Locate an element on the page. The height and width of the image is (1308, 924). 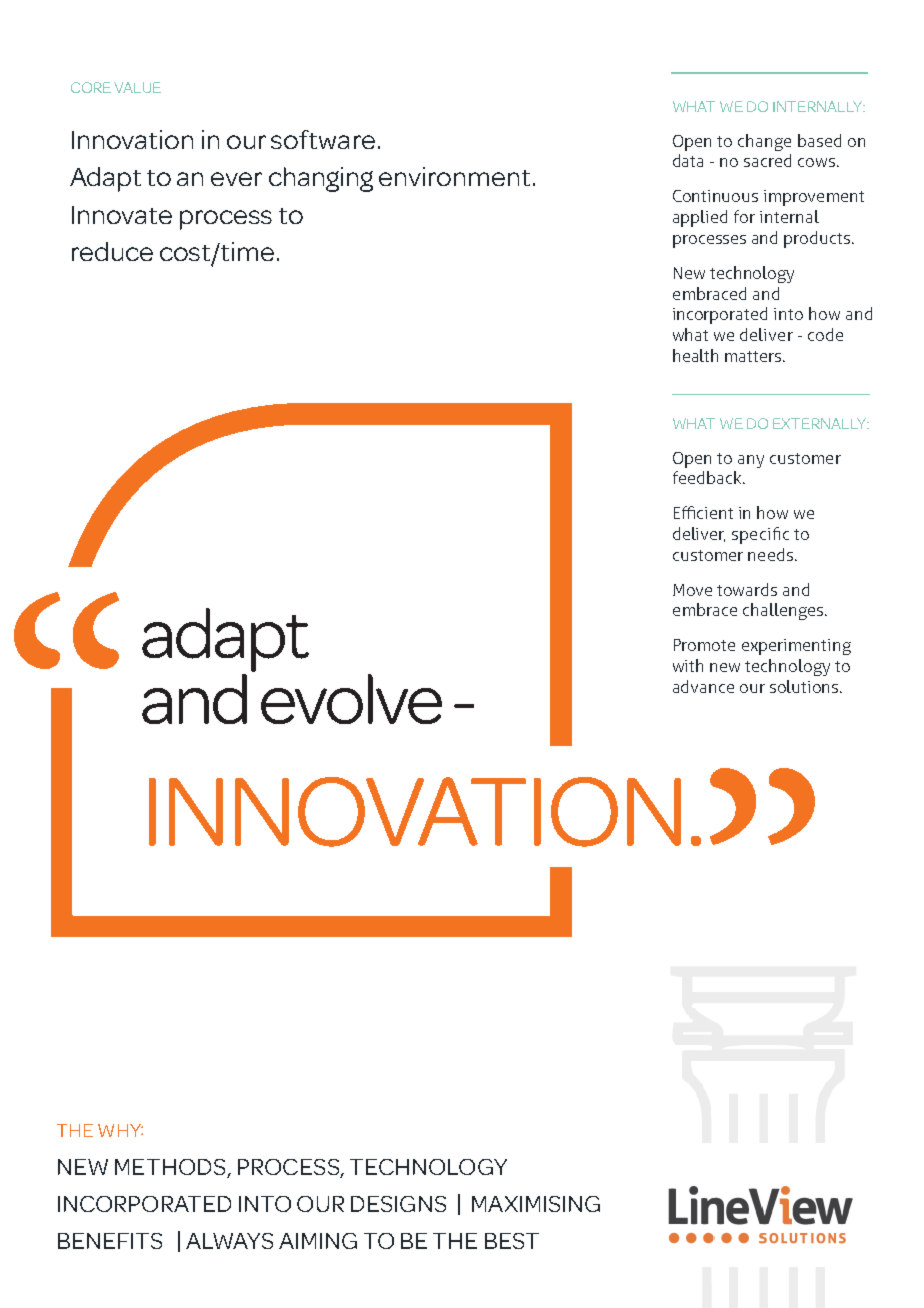
DESIGNS is located at coordinates (398, 1204).
